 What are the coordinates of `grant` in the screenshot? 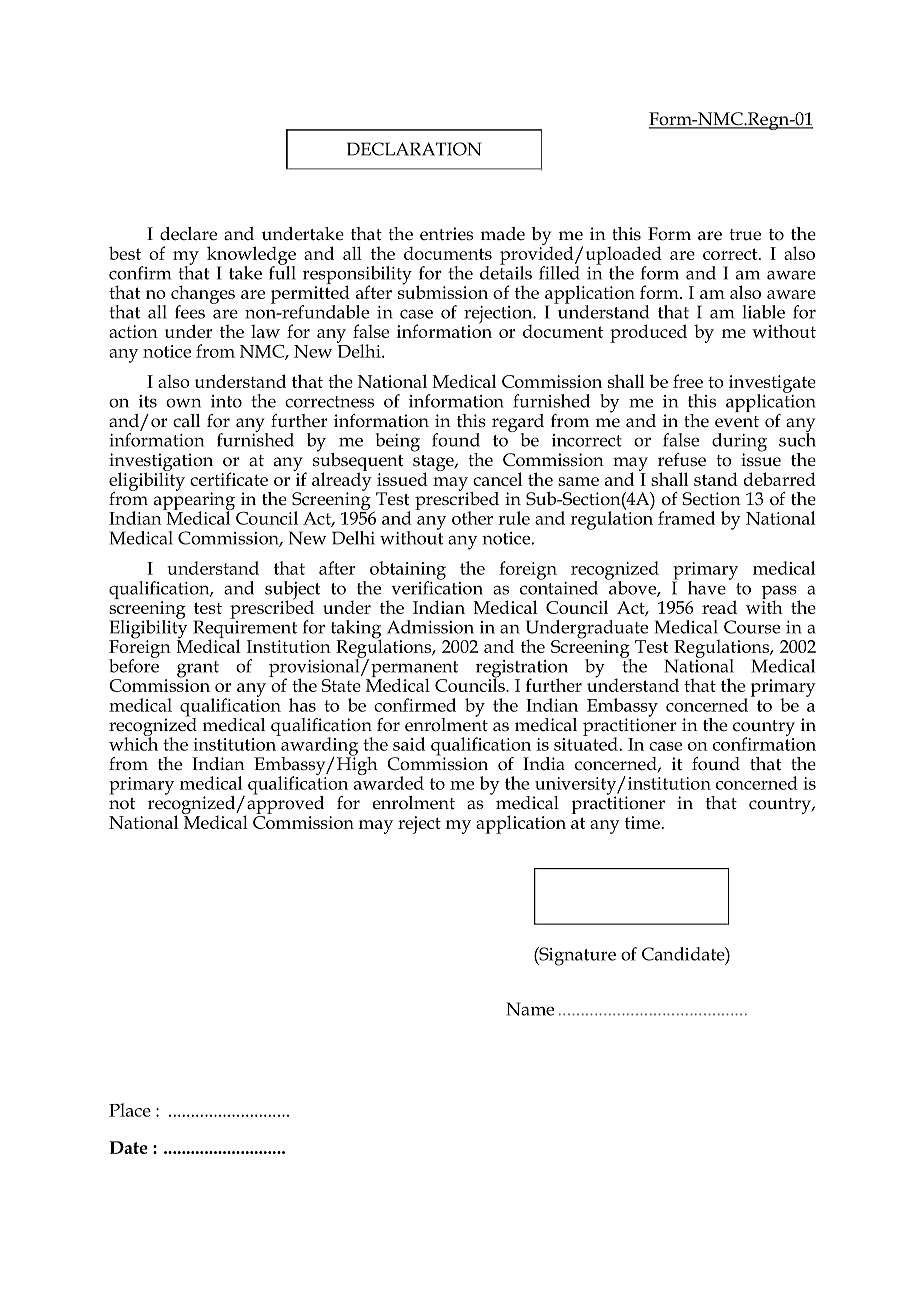 It's located at (198, 670).
